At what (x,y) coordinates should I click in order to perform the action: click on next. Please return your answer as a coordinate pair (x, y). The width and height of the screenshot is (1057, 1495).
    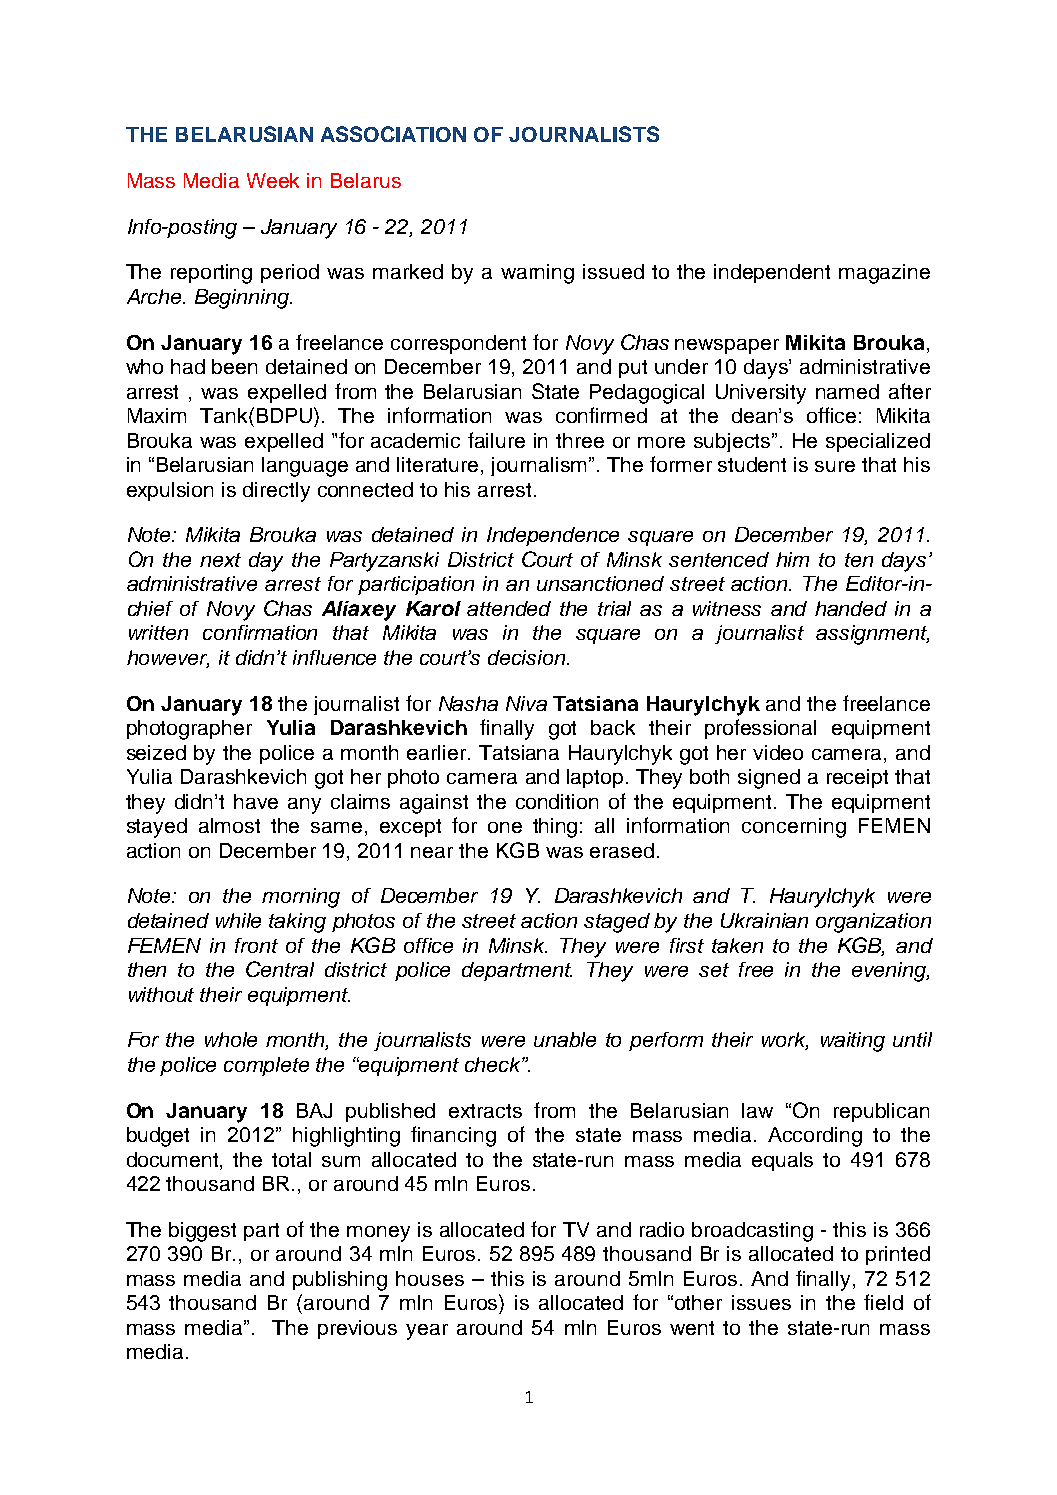
    Looking at the image, I should click on (220, 560).
